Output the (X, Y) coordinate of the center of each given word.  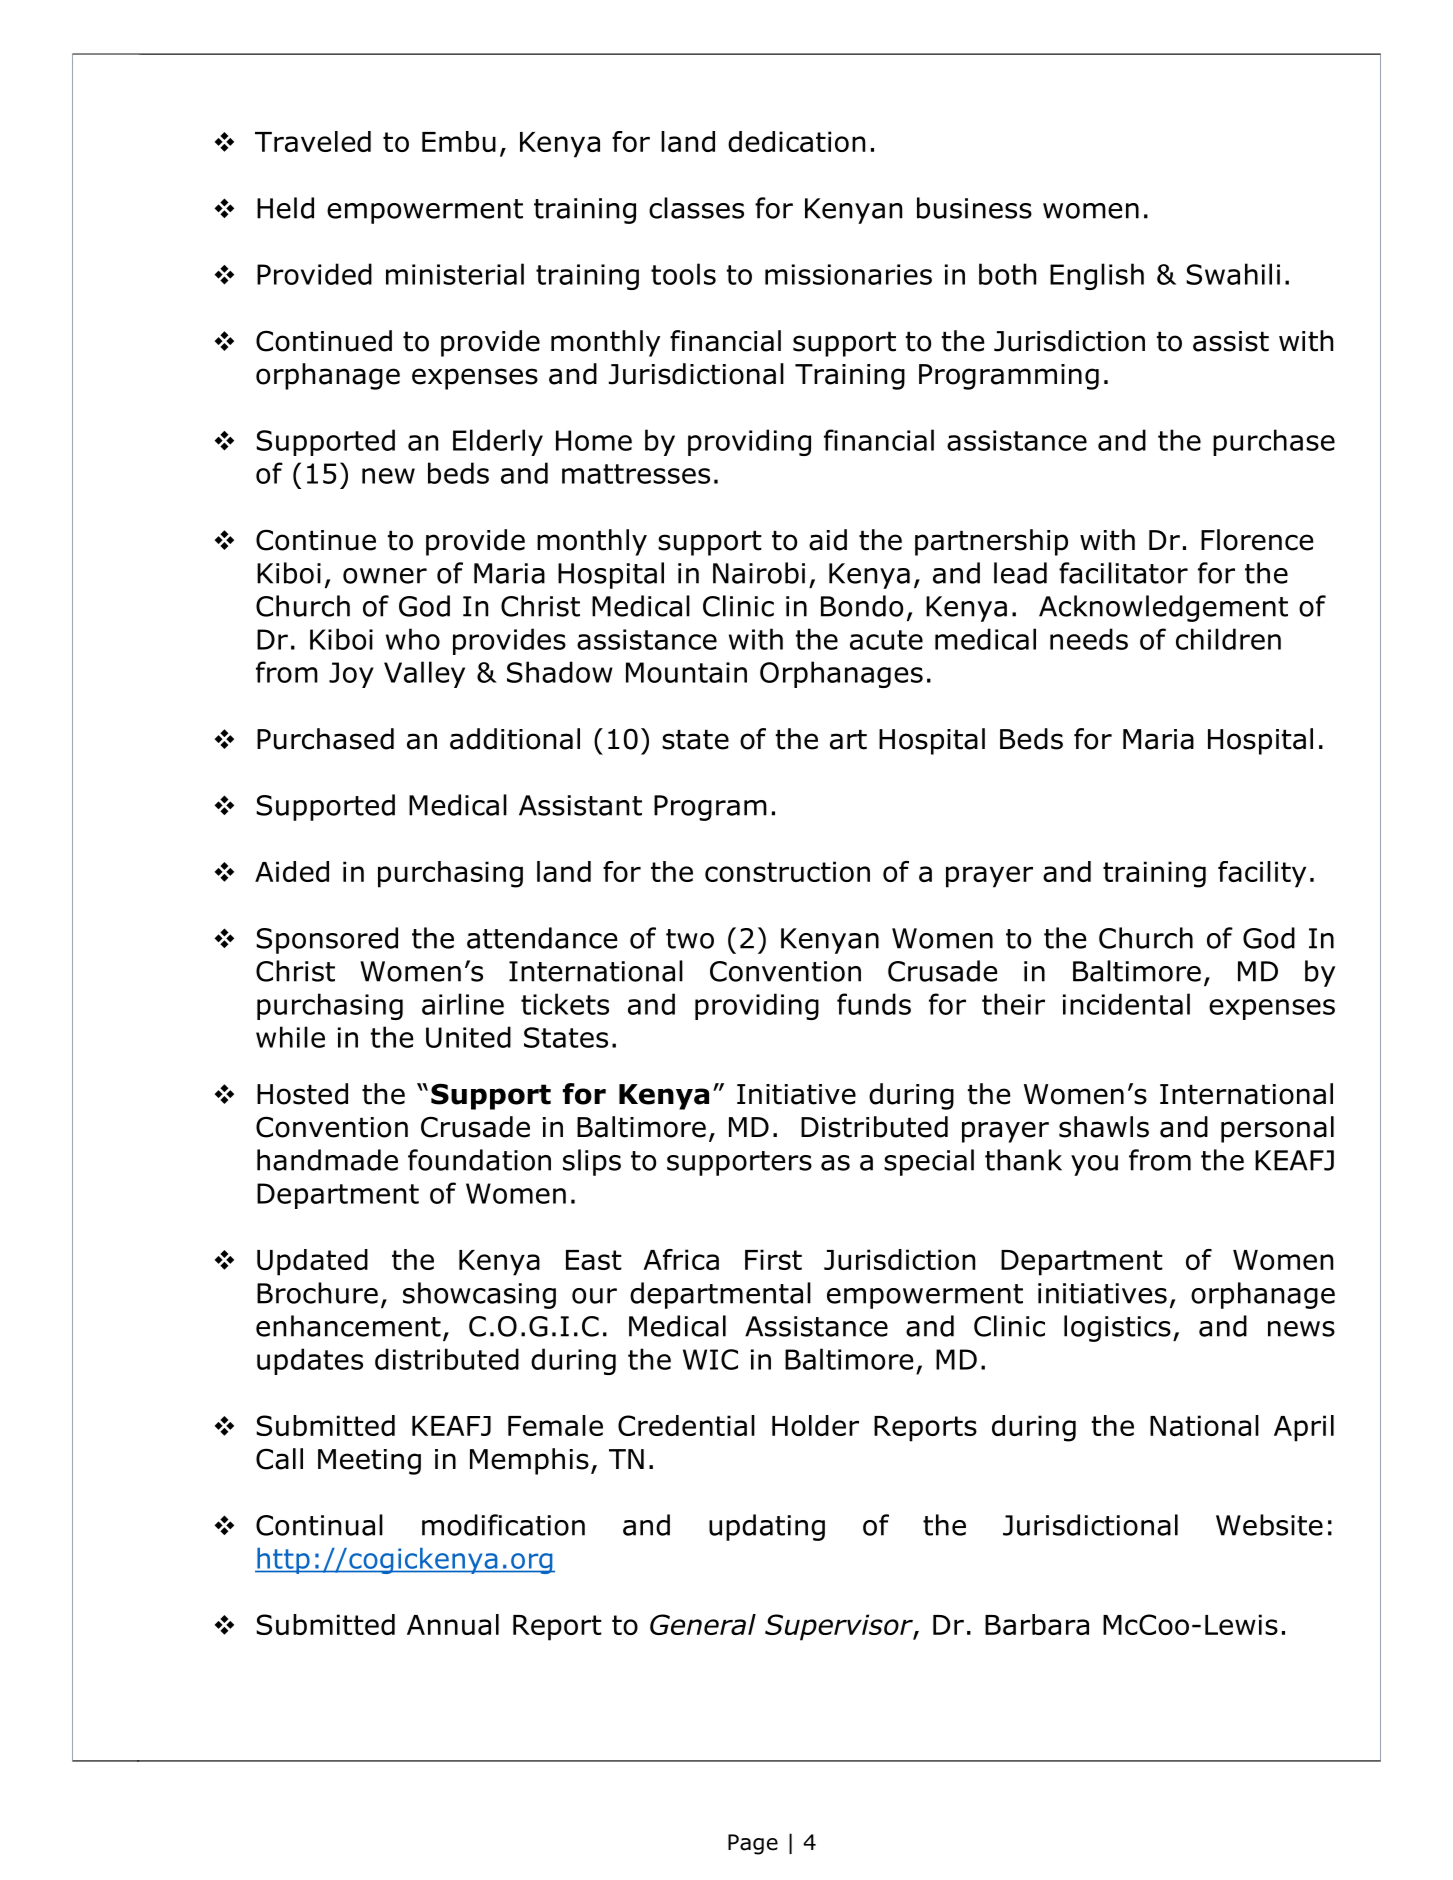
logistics (1117, 1328)
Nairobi (759, 573)
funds (874, 1004)
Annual (453, 1624)
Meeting (369, 1462)
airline (463, 1004)
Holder (815, 1425)
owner (385, 576)
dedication (796, 141)
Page (753, 1844)
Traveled (313, 141)
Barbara (1037, 1624)
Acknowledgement (1163, 608)
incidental (1126, 1004)
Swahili (1233, 274)
